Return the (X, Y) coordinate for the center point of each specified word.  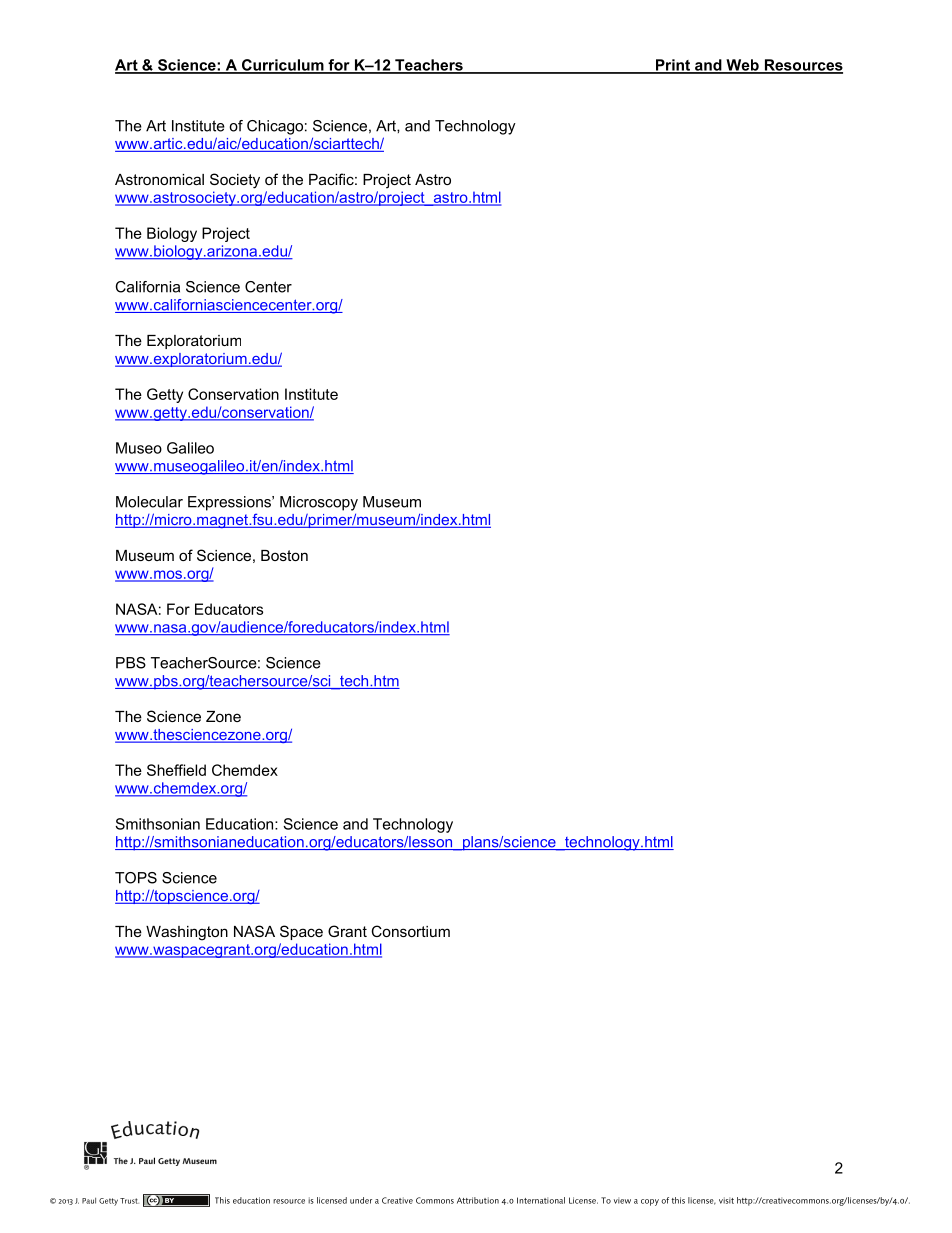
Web (742, 66)
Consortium (410, 931)
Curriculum (283, 66)
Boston (284, 555)
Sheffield (176, 770)
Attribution (478, 1200)
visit (726, 1200)
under (361, 1200)
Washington (187, 933)
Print (672, 66)
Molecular (149, 502)
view (622, 1200)
